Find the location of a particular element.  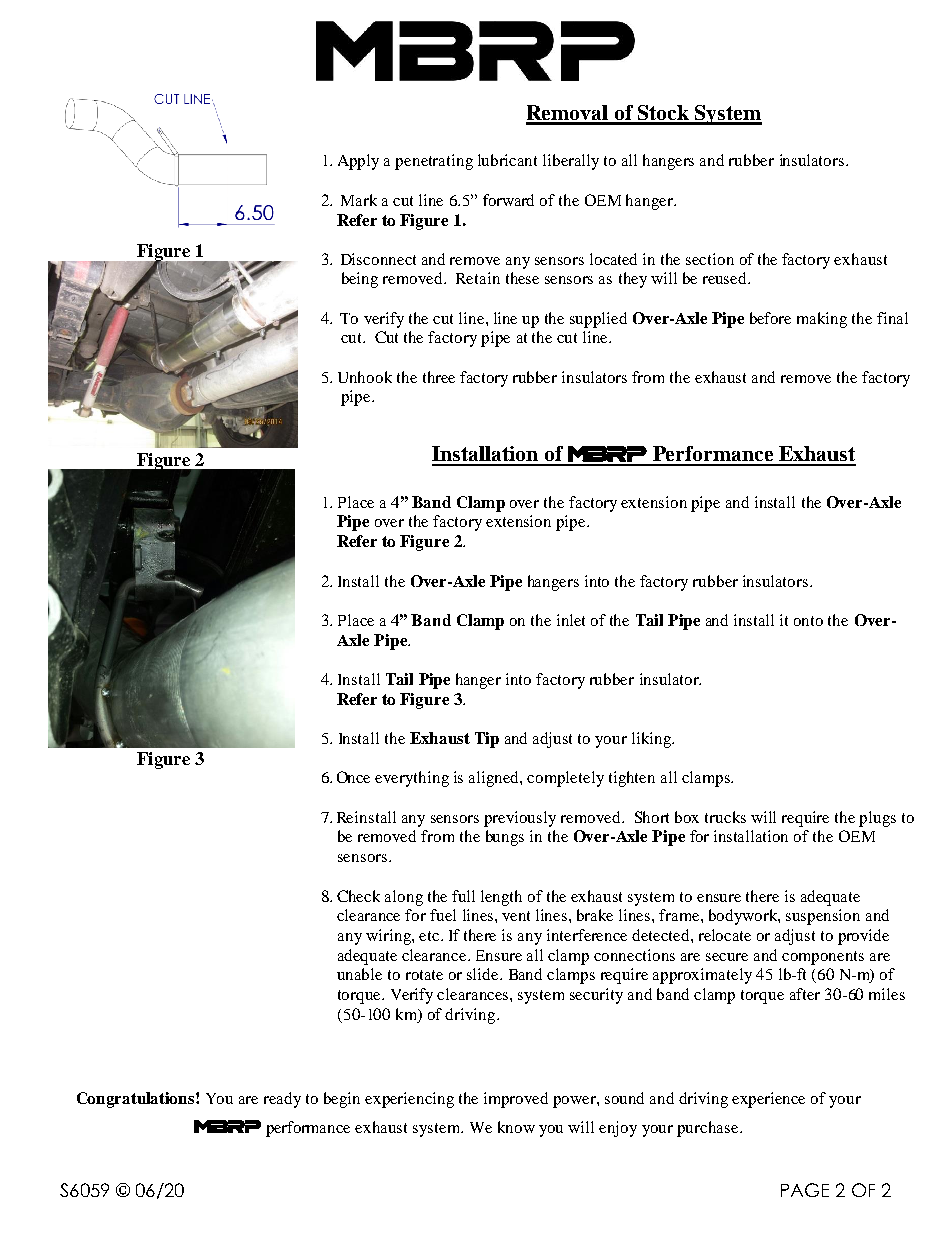

know is located at coordinates (516, 1127).
